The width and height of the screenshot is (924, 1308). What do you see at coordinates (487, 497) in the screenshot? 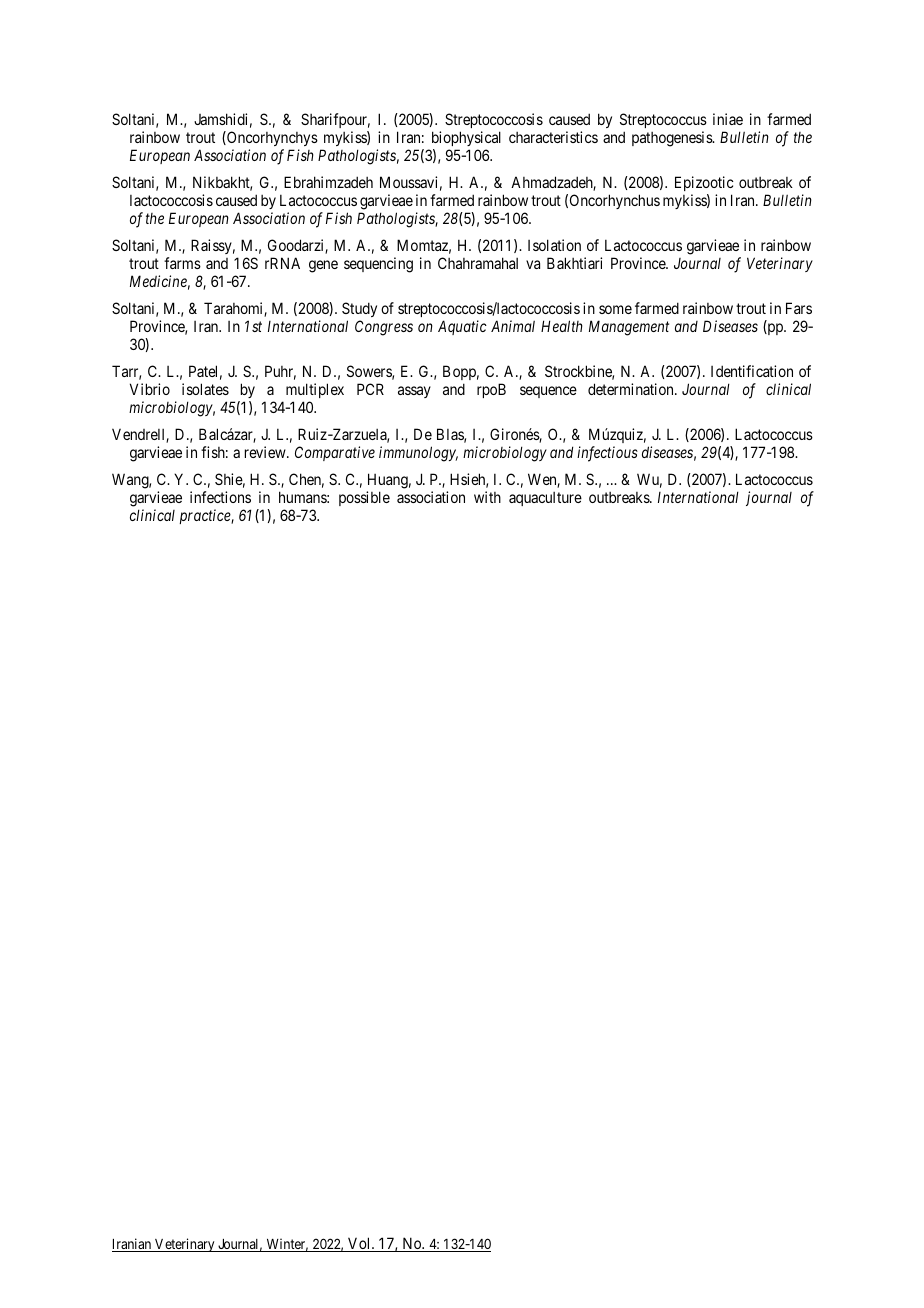
I see `with` at bounding box center [487, 497].
